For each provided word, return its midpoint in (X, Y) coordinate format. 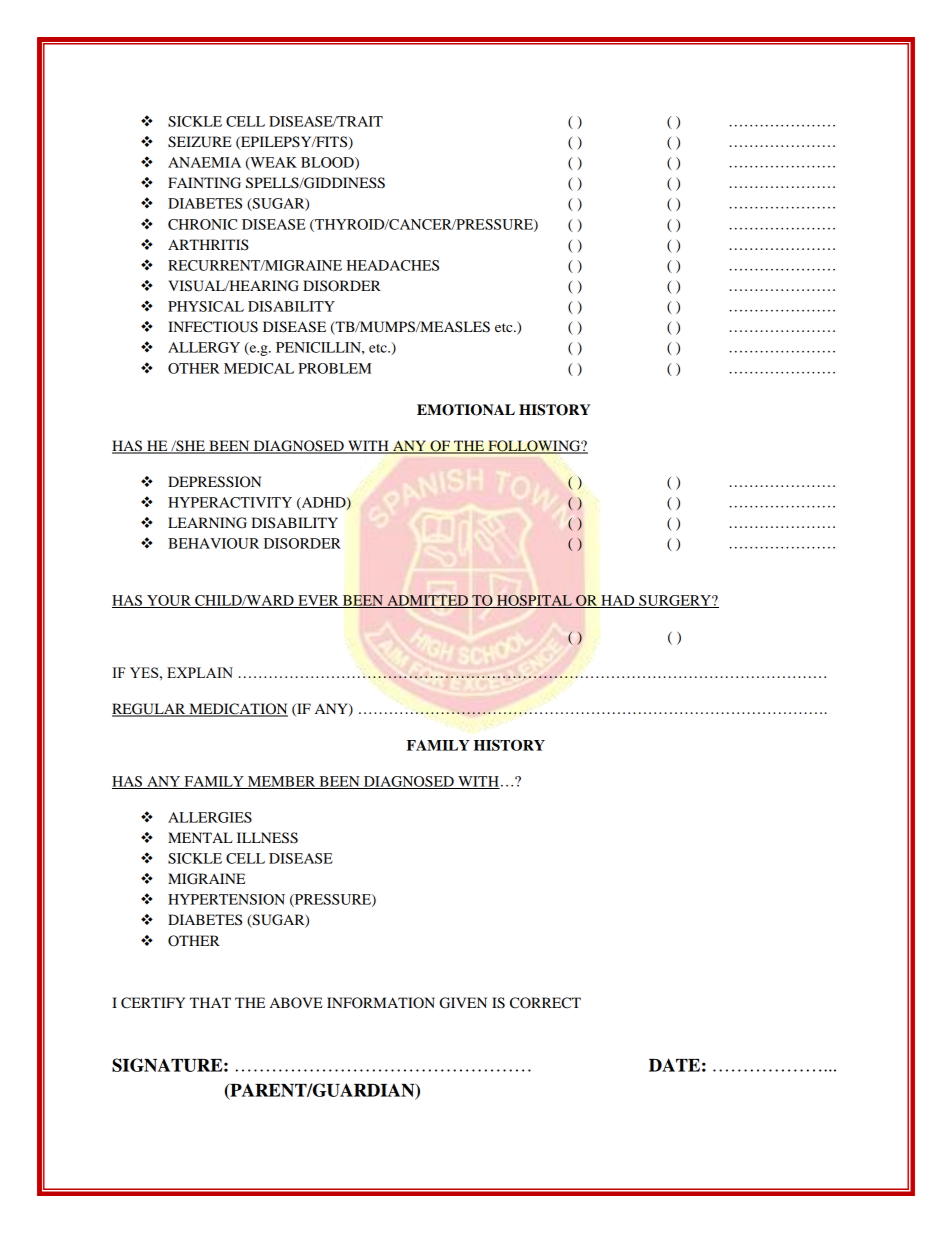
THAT (210, 1002)
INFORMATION (381, 1003)
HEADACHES (392, 265)
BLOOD (328, 163)
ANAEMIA (204, 162)
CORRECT (545, 1003)
